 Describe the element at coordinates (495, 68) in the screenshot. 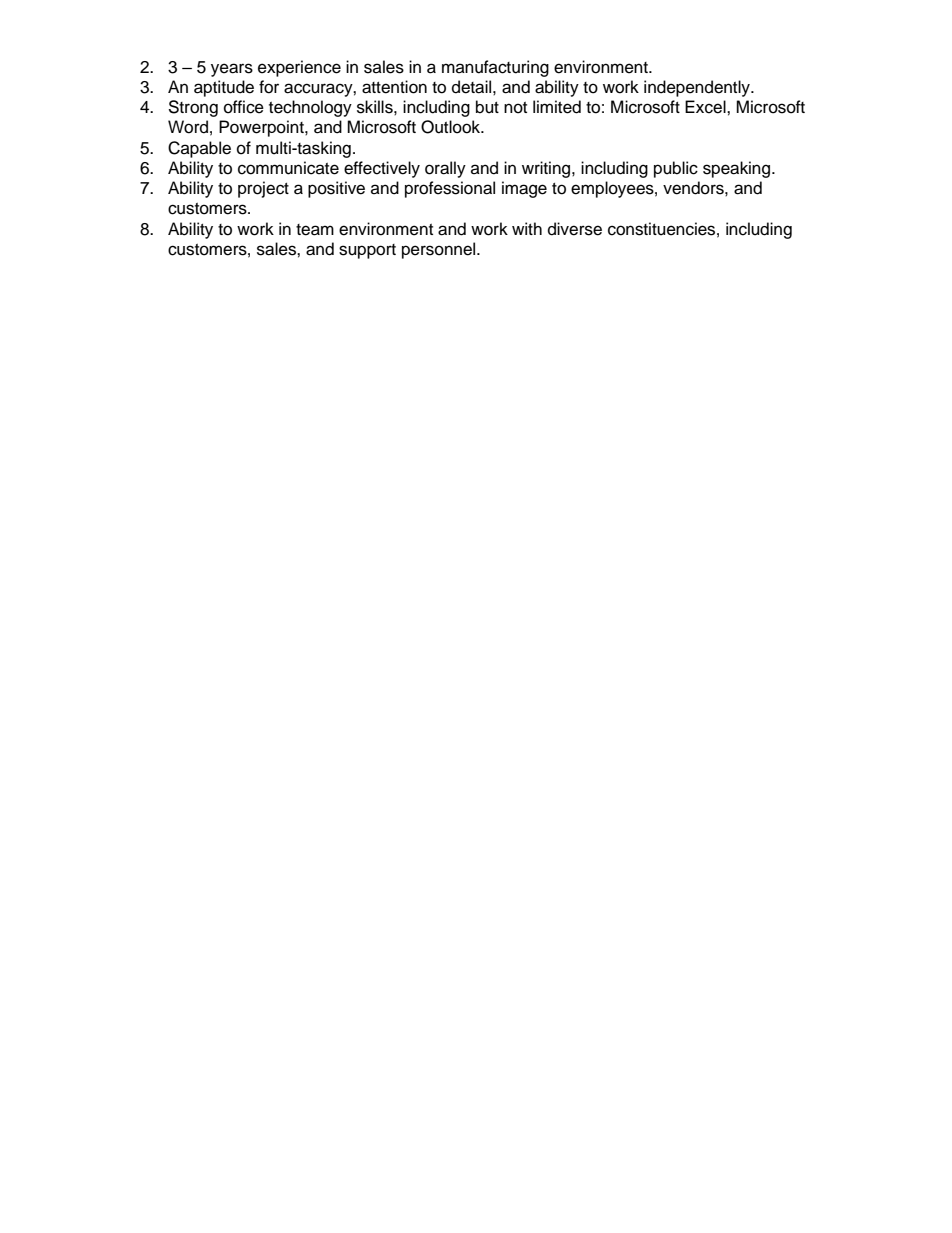

I see `manufacturing` at that location.
